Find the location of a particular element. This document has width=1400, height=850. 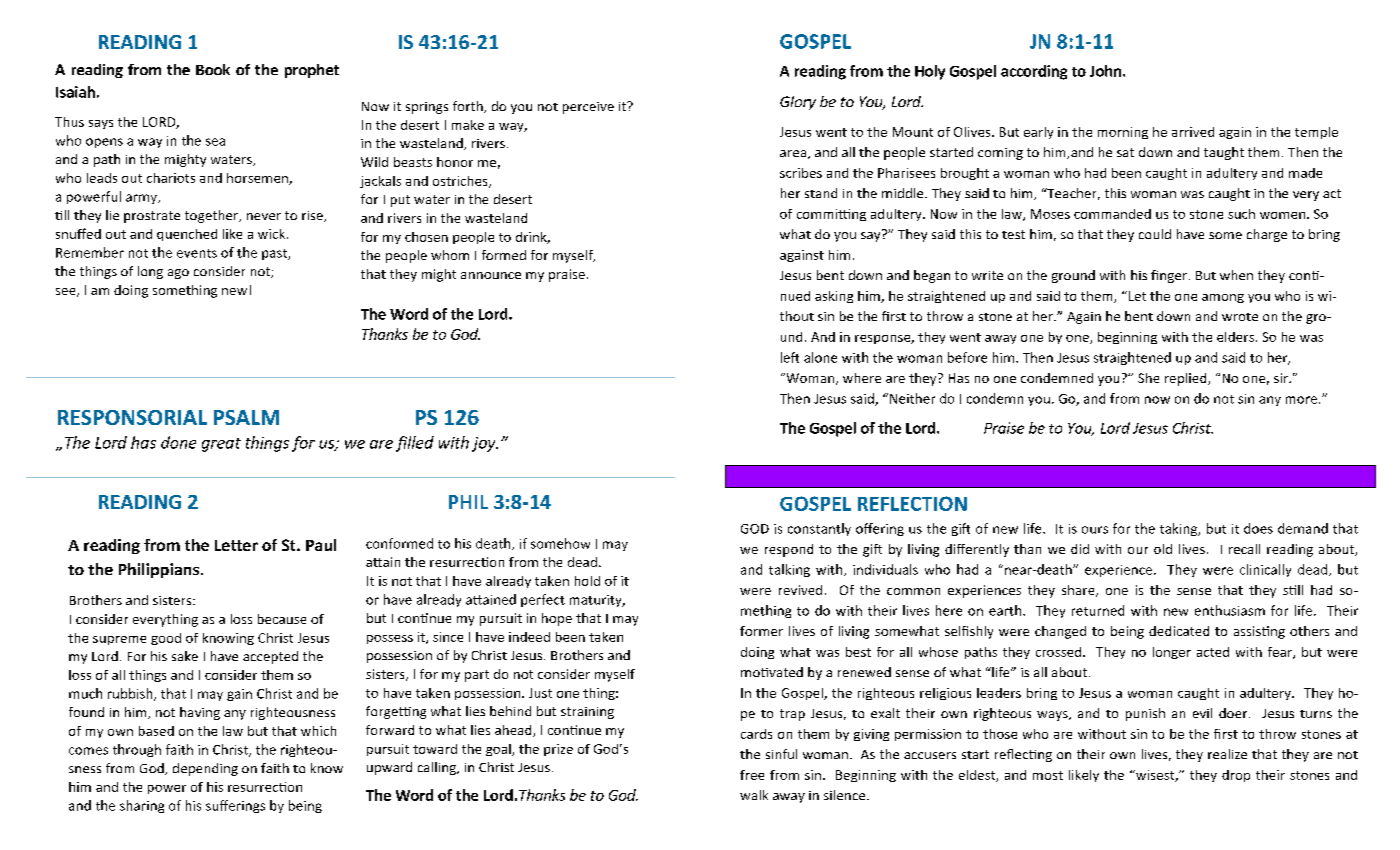

joy is located at coordinates (485, 444).
